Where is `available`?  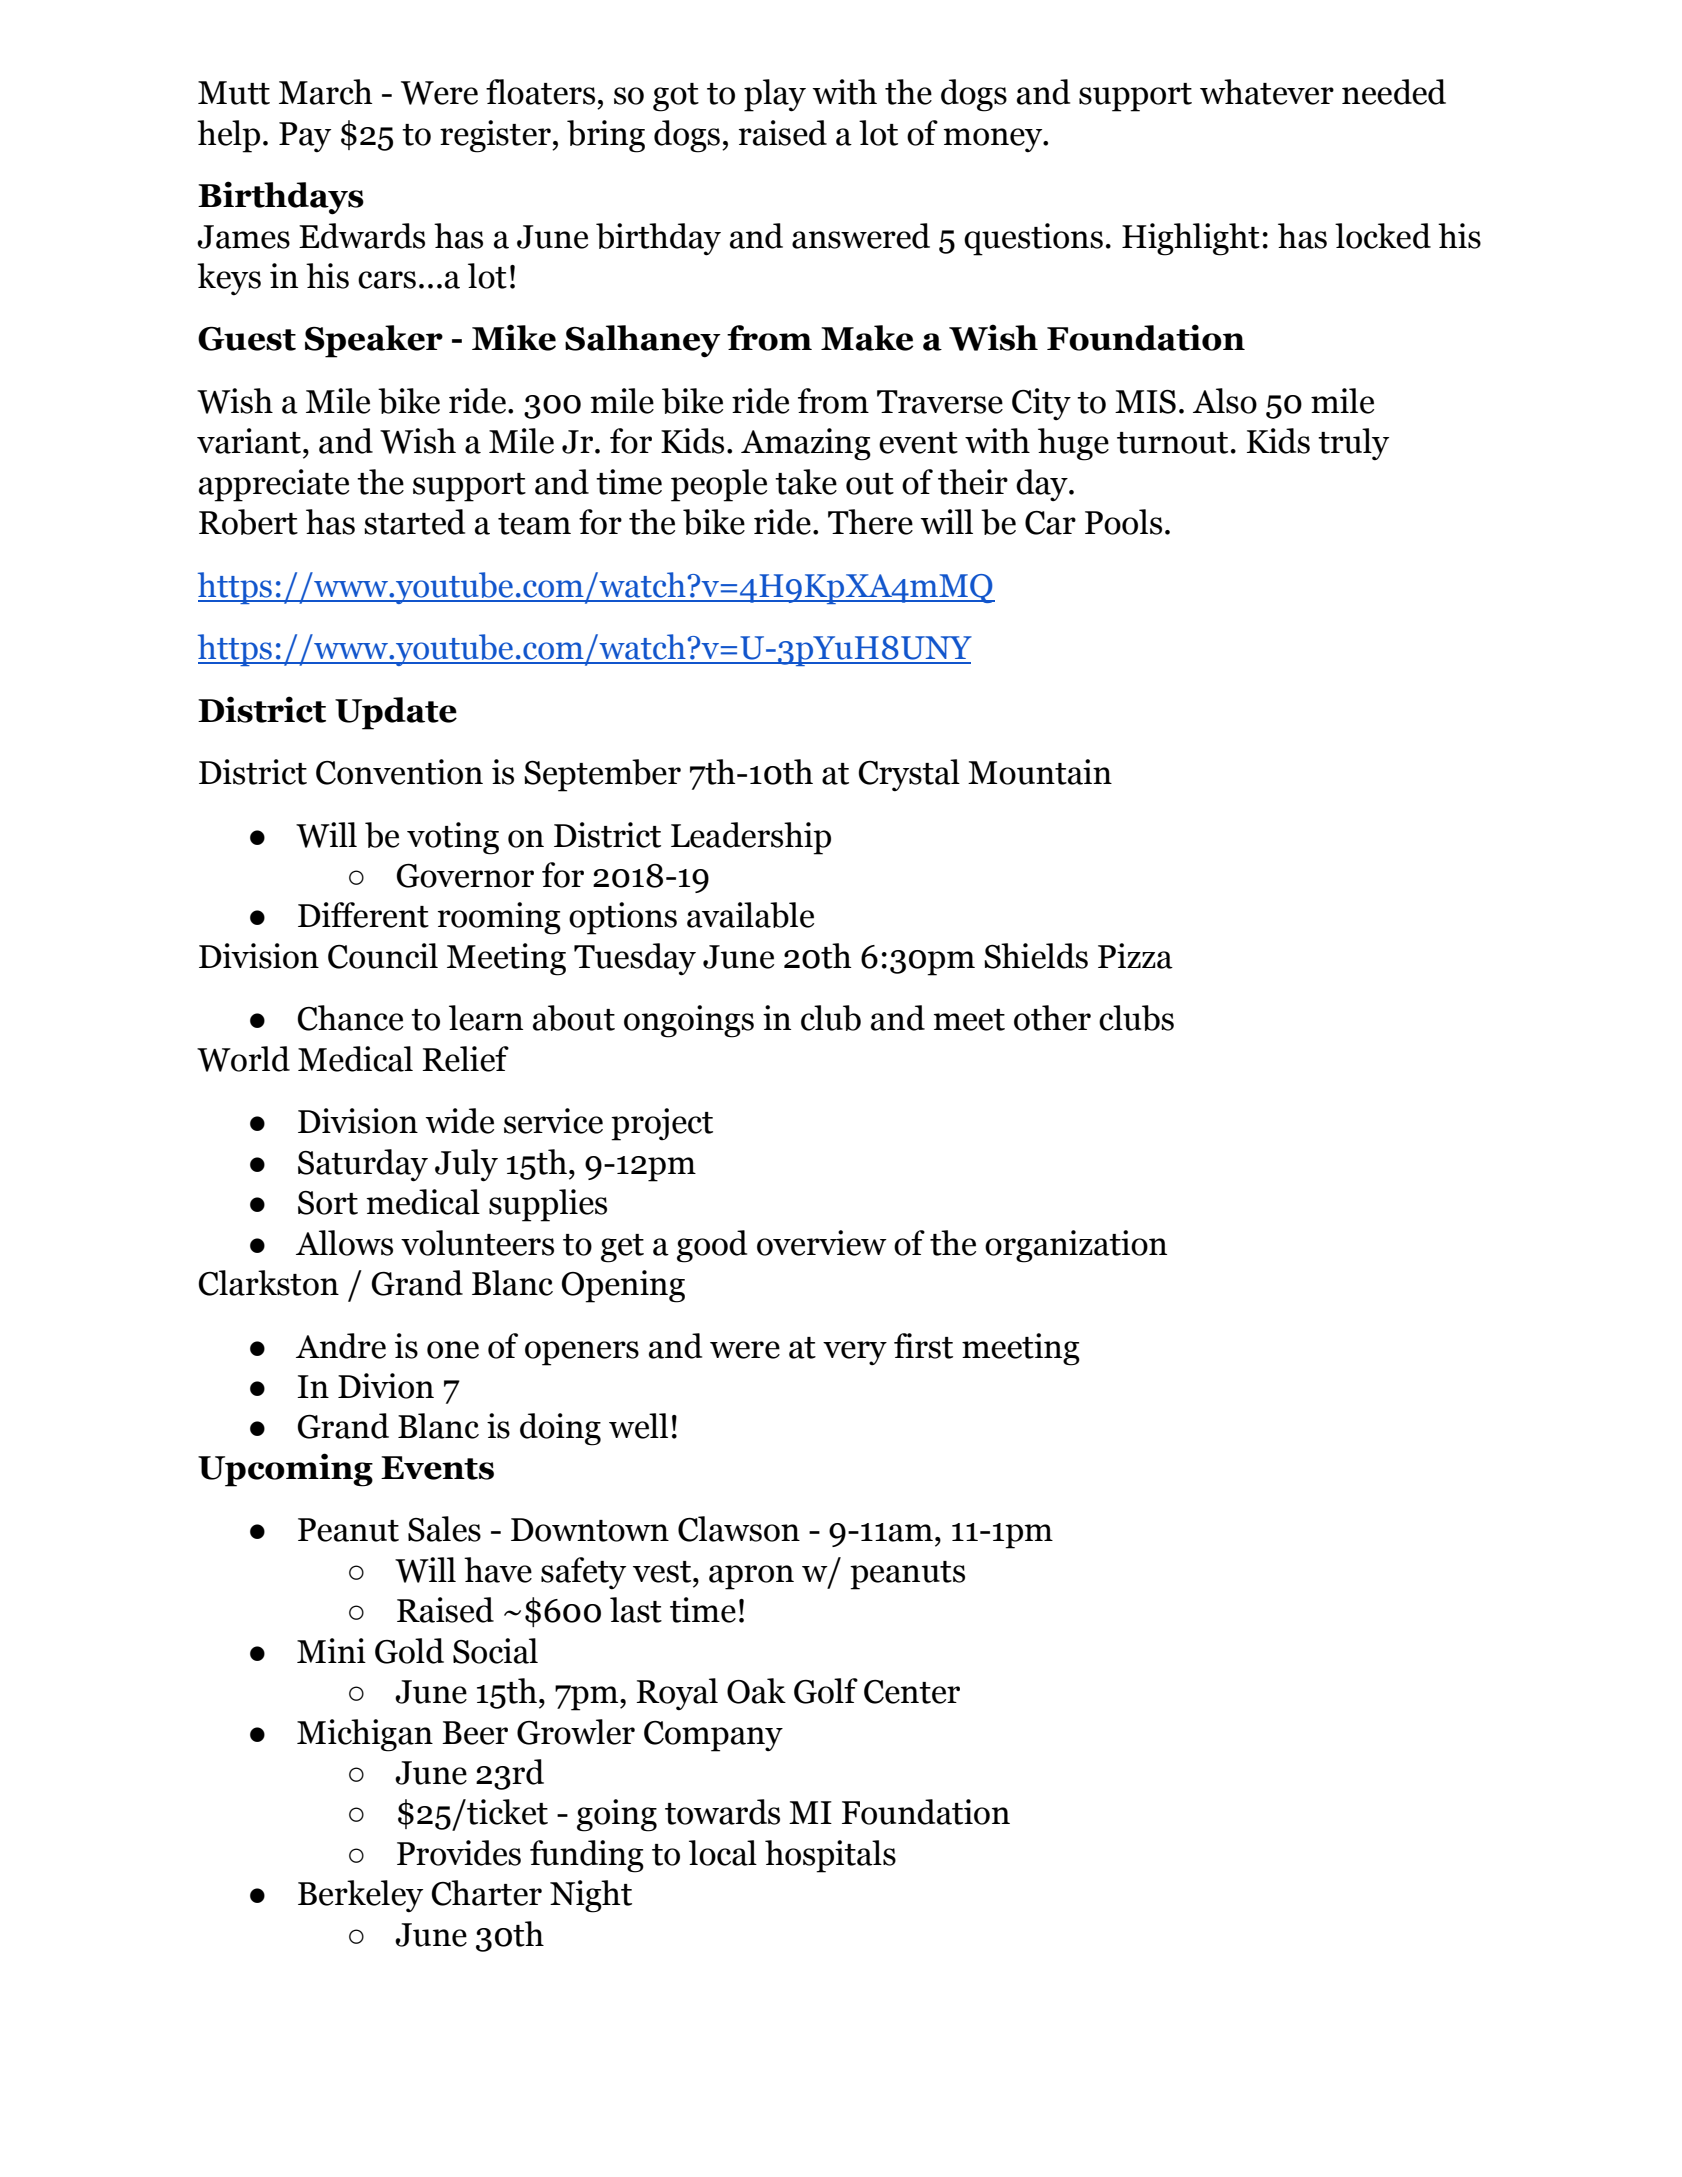
available is located at coordinates (750, 915).
